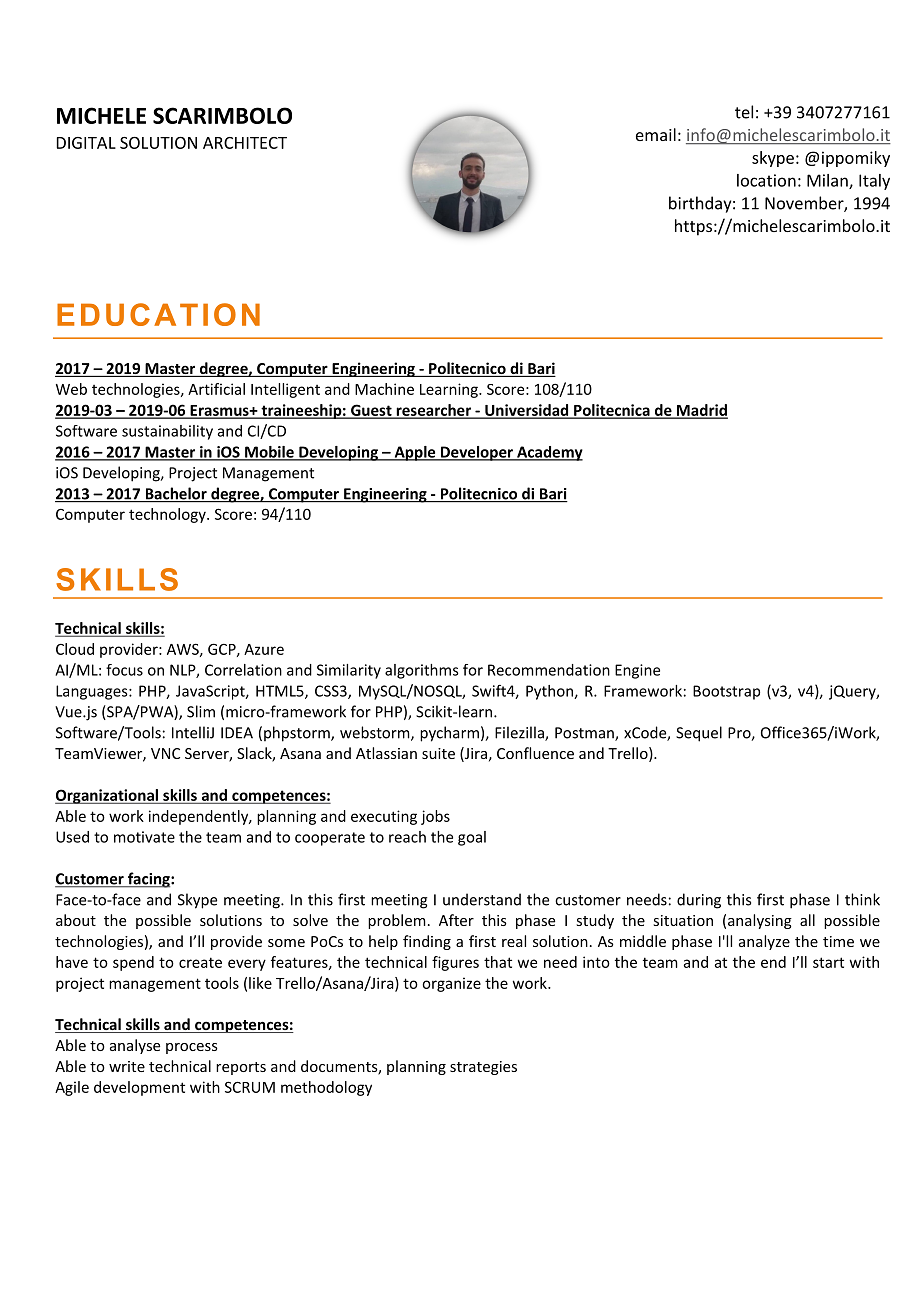  I want to click on algorithms, so click(422, 671).
